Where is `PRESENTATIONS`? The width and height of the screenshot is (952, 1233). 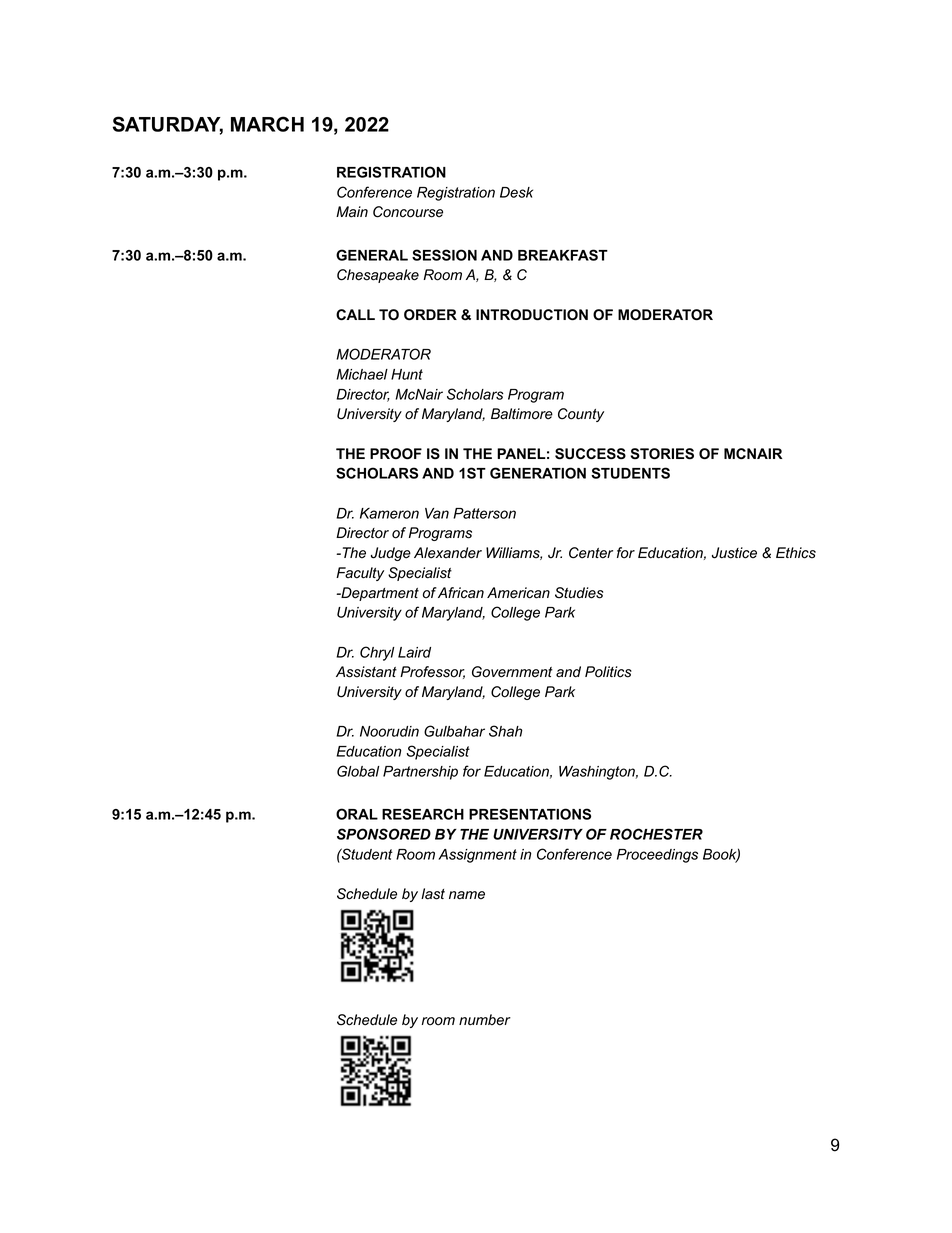
PRESENTATIONS is located at coordinates (530, 814).
